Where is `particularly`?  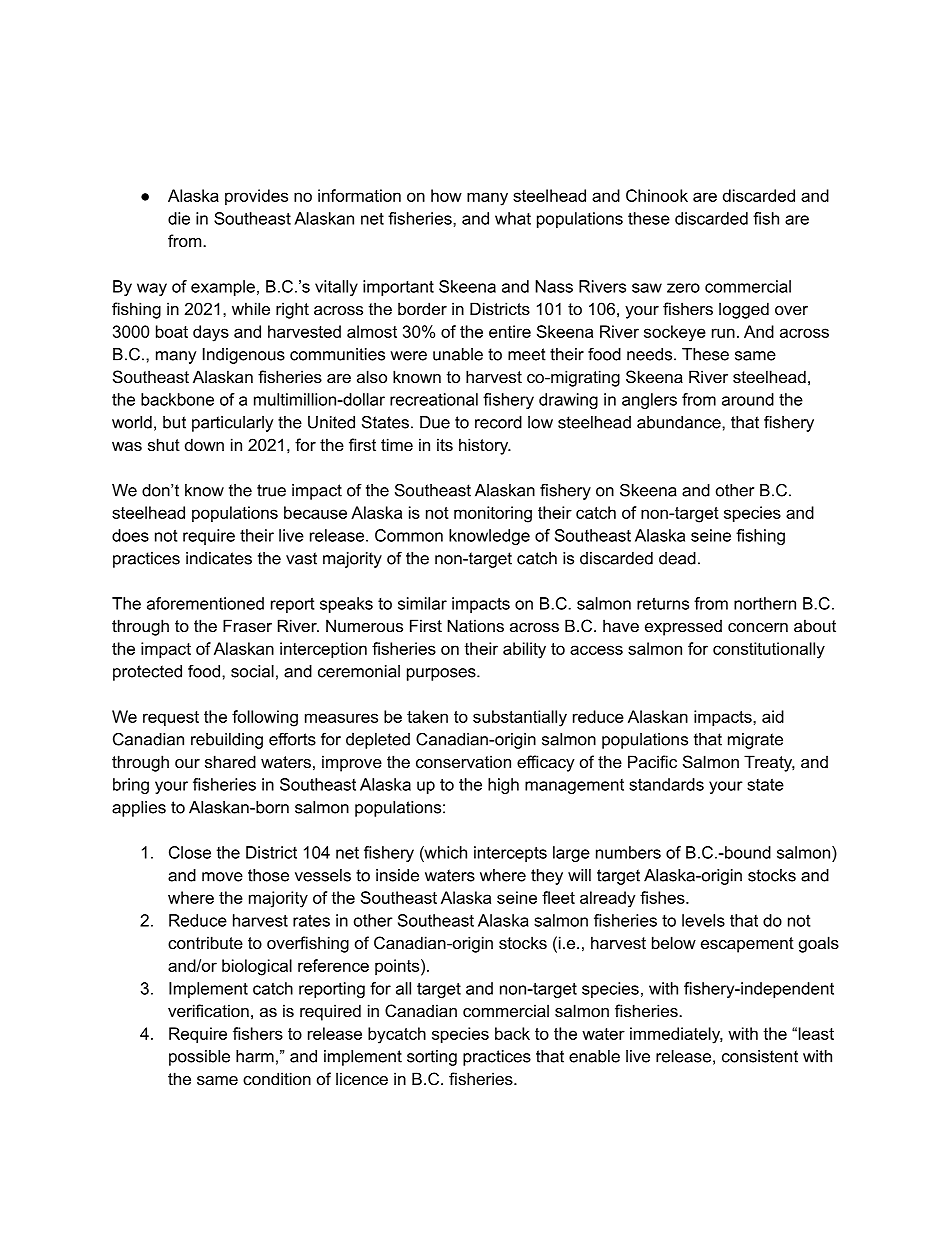 particularly is located at coordinates (232, 424).
